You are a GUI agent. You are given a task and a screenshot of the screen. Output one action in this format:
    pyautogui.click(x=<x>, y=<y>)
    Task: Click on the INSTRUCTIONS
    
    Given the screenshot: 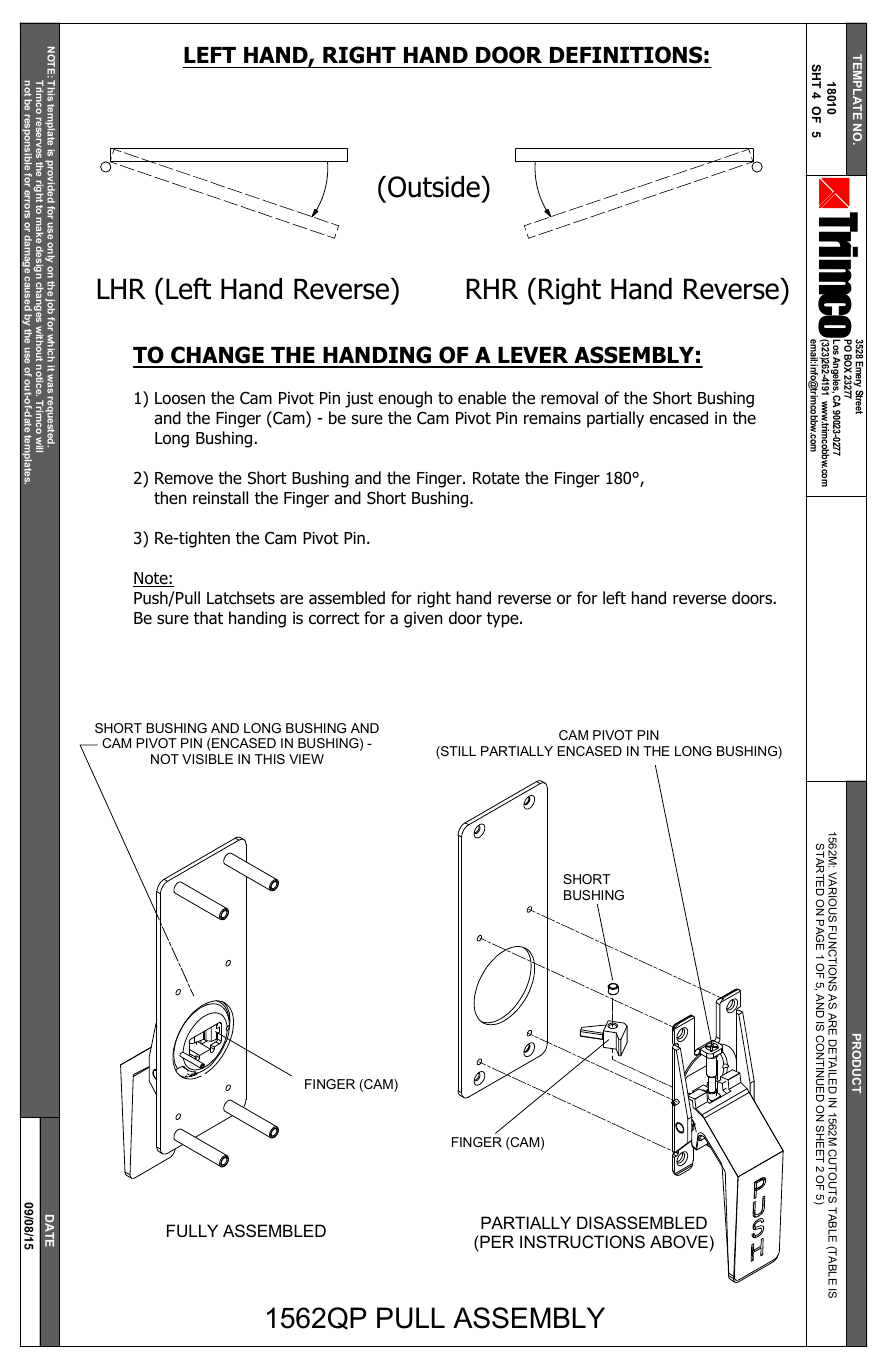 What is the action you would take?
    pyautogui.click(x=582, y=1241)
